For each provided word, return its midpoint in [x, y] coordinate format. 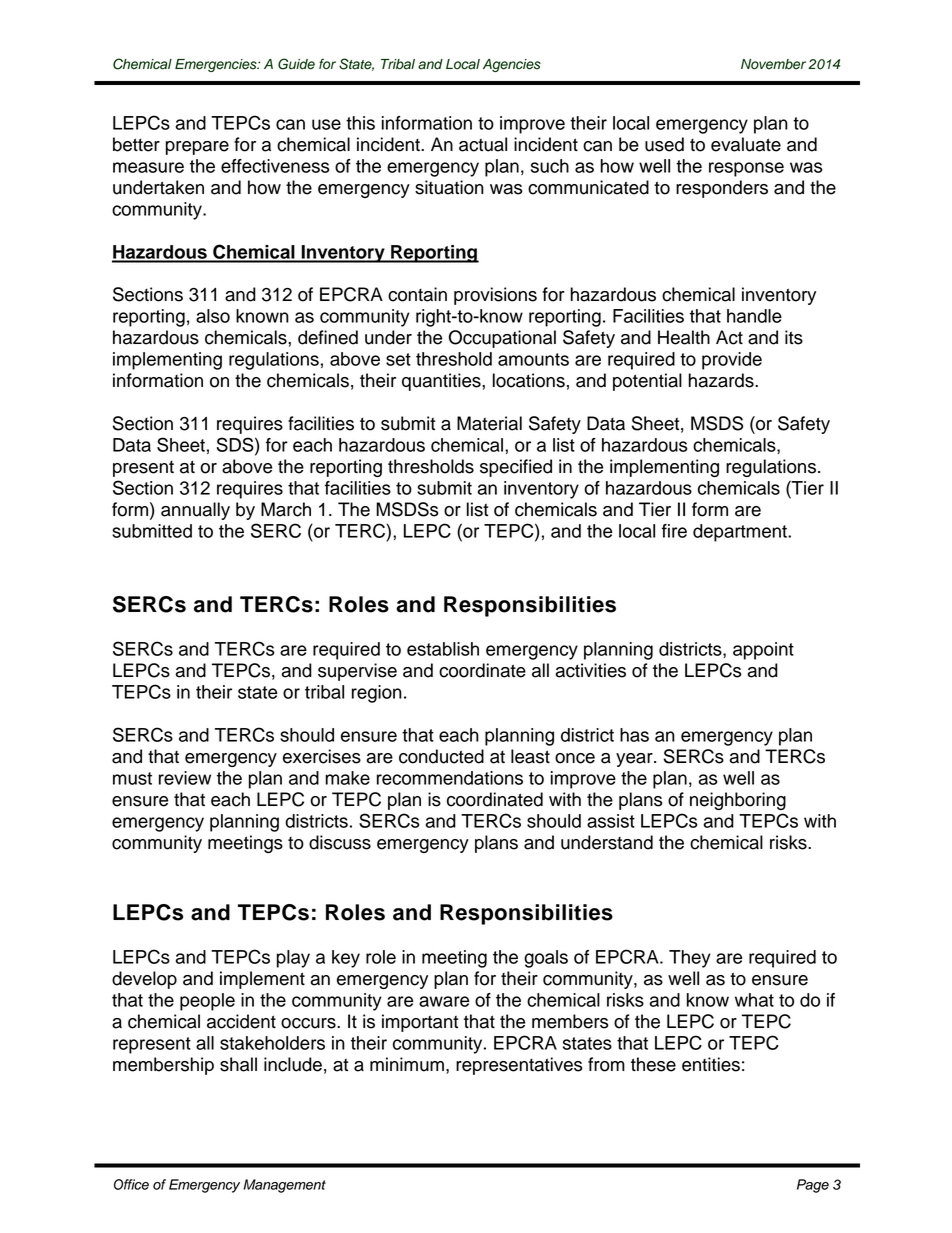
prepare [197, 148]
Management [284, 1186]
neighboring [738, 801]
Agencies [512, 65]
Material [489, 423]
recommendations [450, 778]
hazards [722, 380]
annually [195, 511]
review [185, 778]
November [773, 64]
